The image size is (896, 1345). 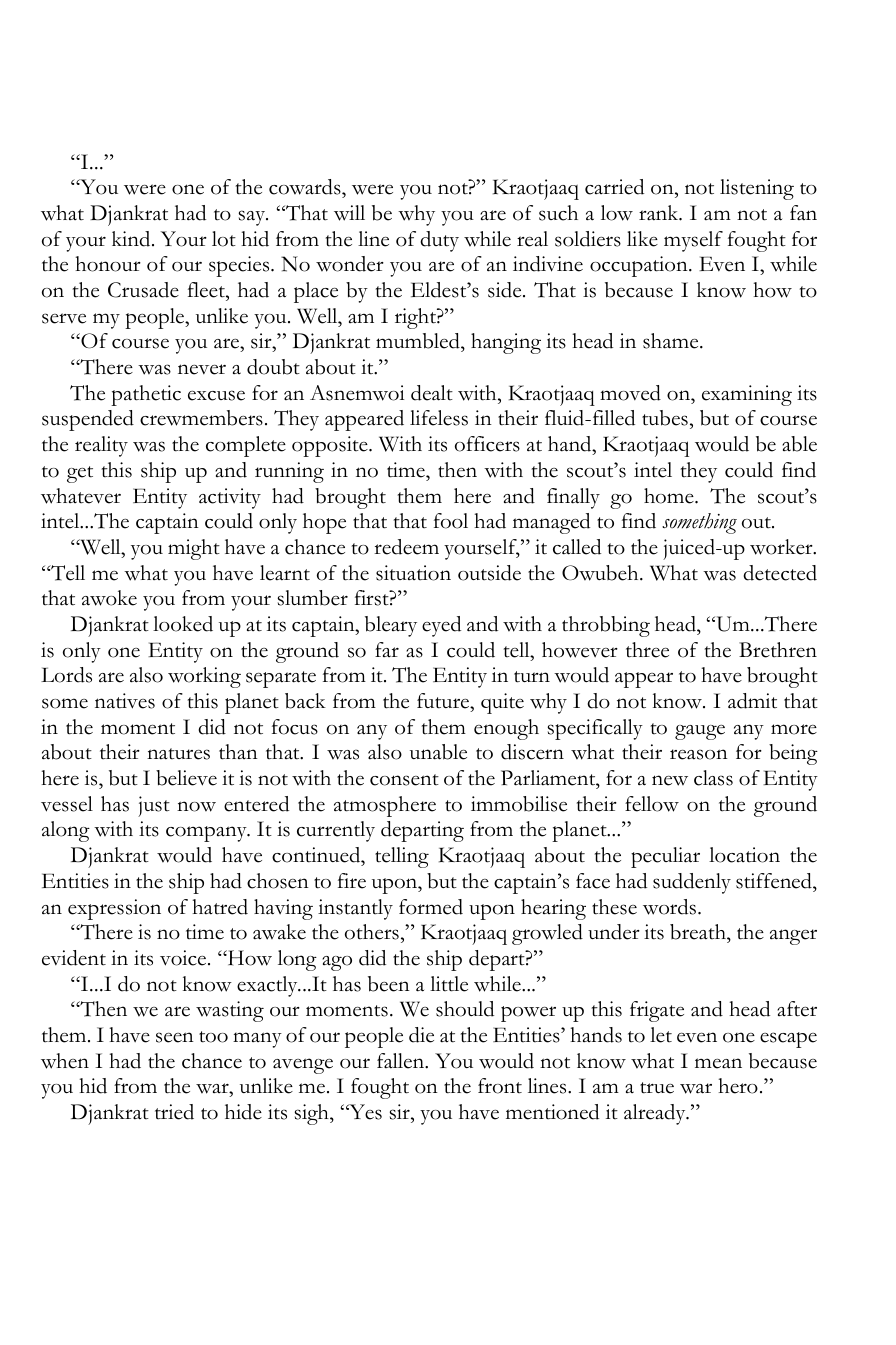 What do you see at coordinates (230, 498) in the screenshot?
I see `activity` at bounding box center [230, 498].
